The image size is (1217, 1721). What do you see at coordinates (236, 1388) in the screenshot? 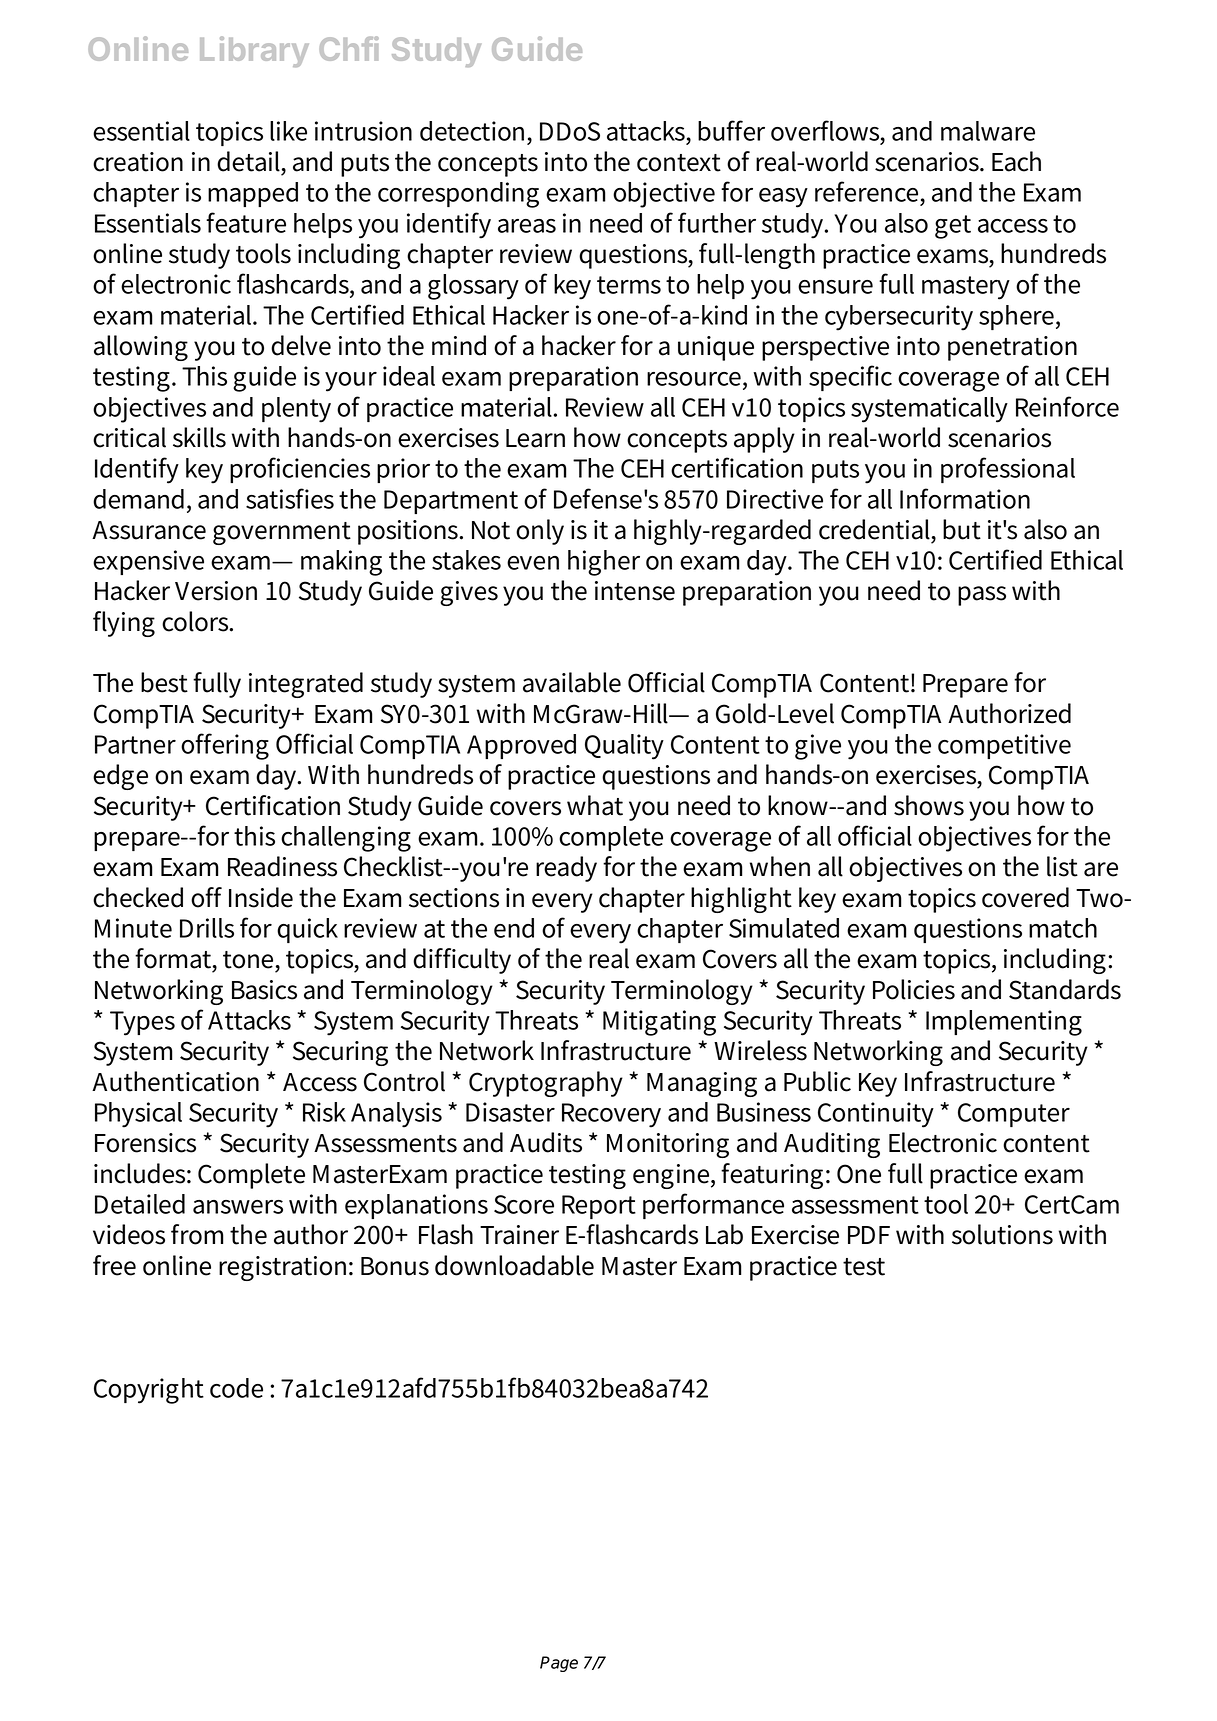
I see `code` at bounding box center [236, 1388].
